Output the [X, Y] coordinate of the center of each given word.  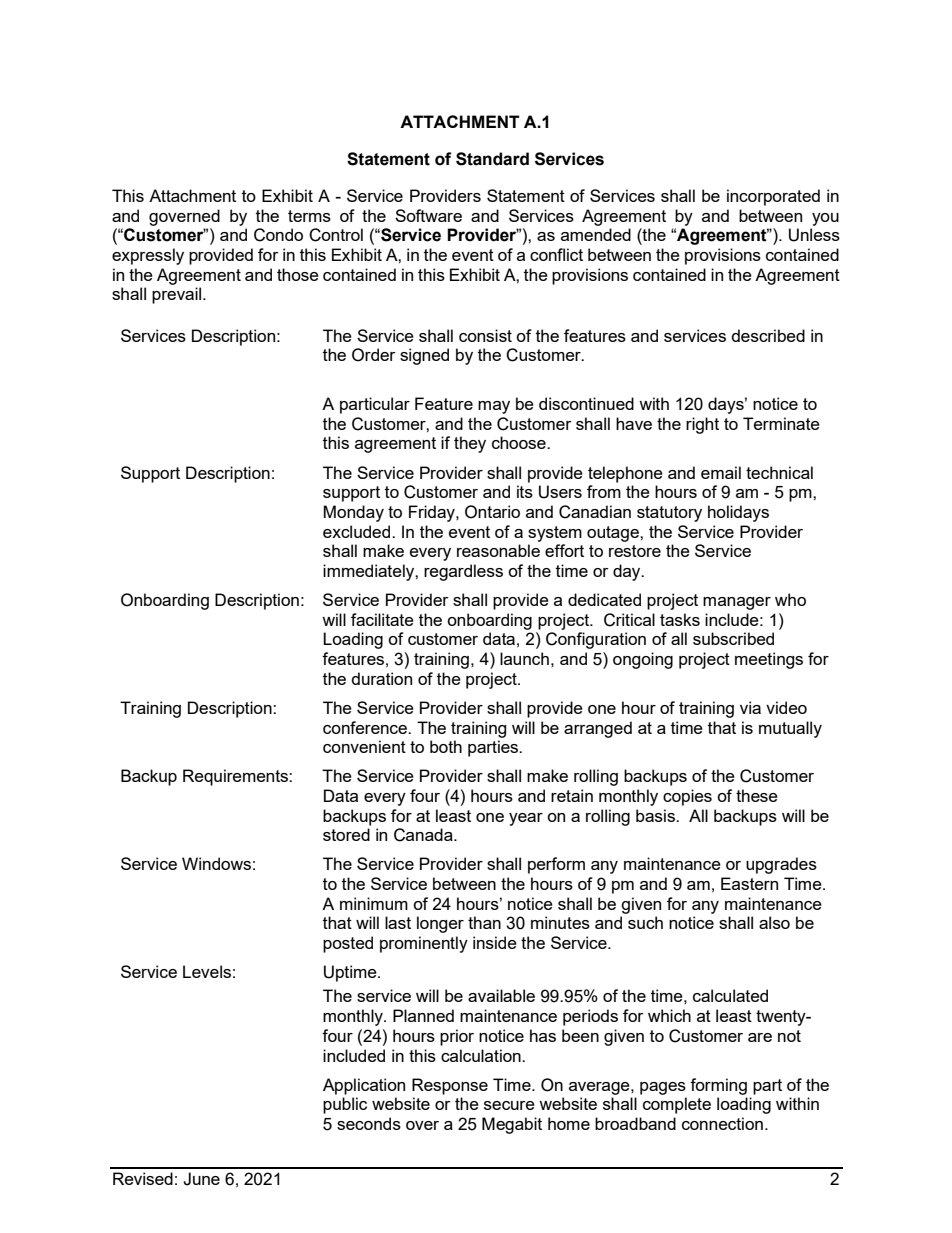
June [201, 1179]
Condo [278, 235]
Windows [216, 863]
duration [381, 678]
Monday [353, 513]
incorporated [773, 197]
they [470, 444]
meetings [769, 660]
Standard [492, 159]
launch [524, 658]
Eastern [749, 883]
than [484, 922]
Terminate [781, 423]
